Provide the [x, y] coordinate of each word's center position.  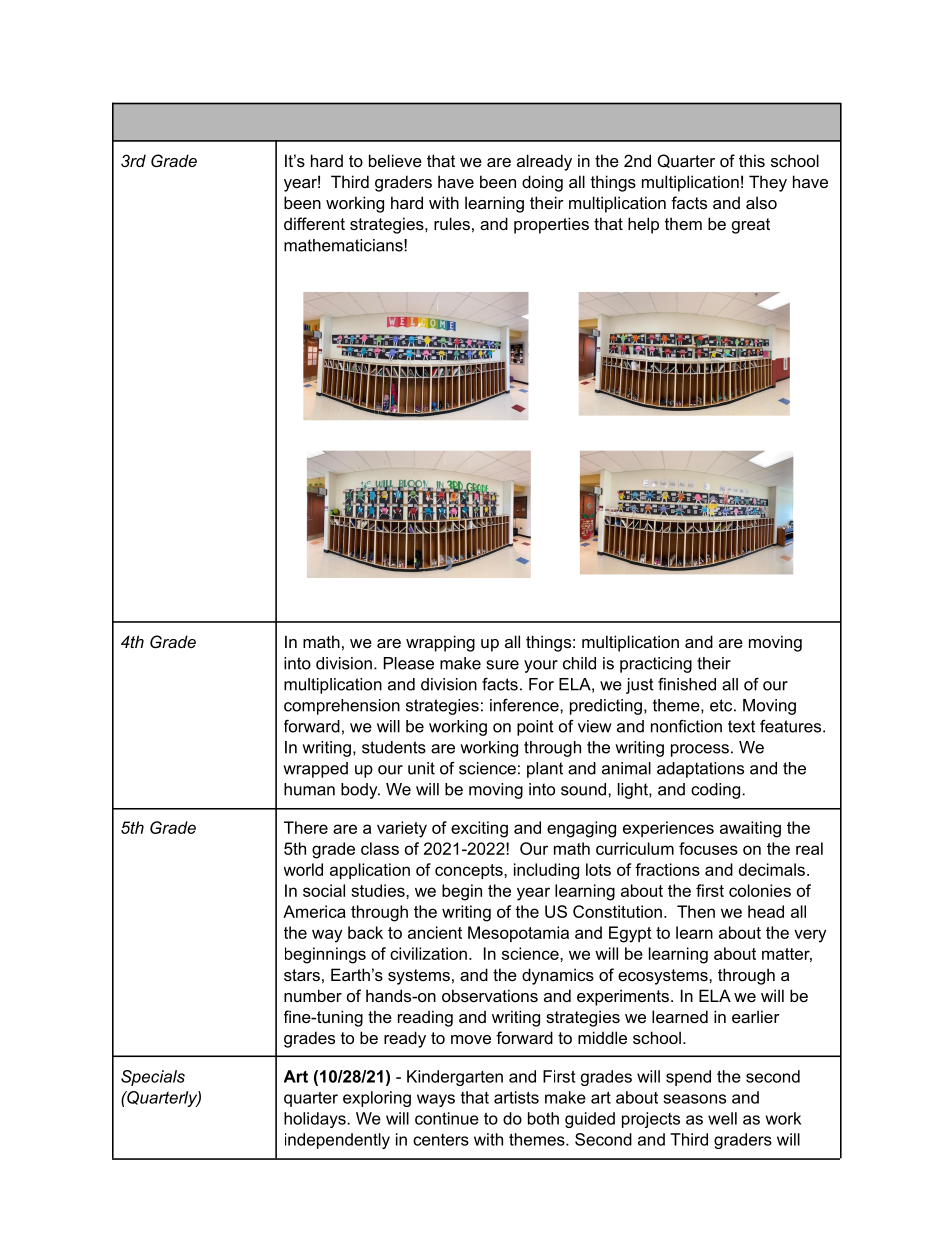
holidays [316, 1120]
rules [452, 223]
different [314, 223]
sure [503, 665]
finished [687, 684]
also [761, 202]
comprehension [342, 707]
